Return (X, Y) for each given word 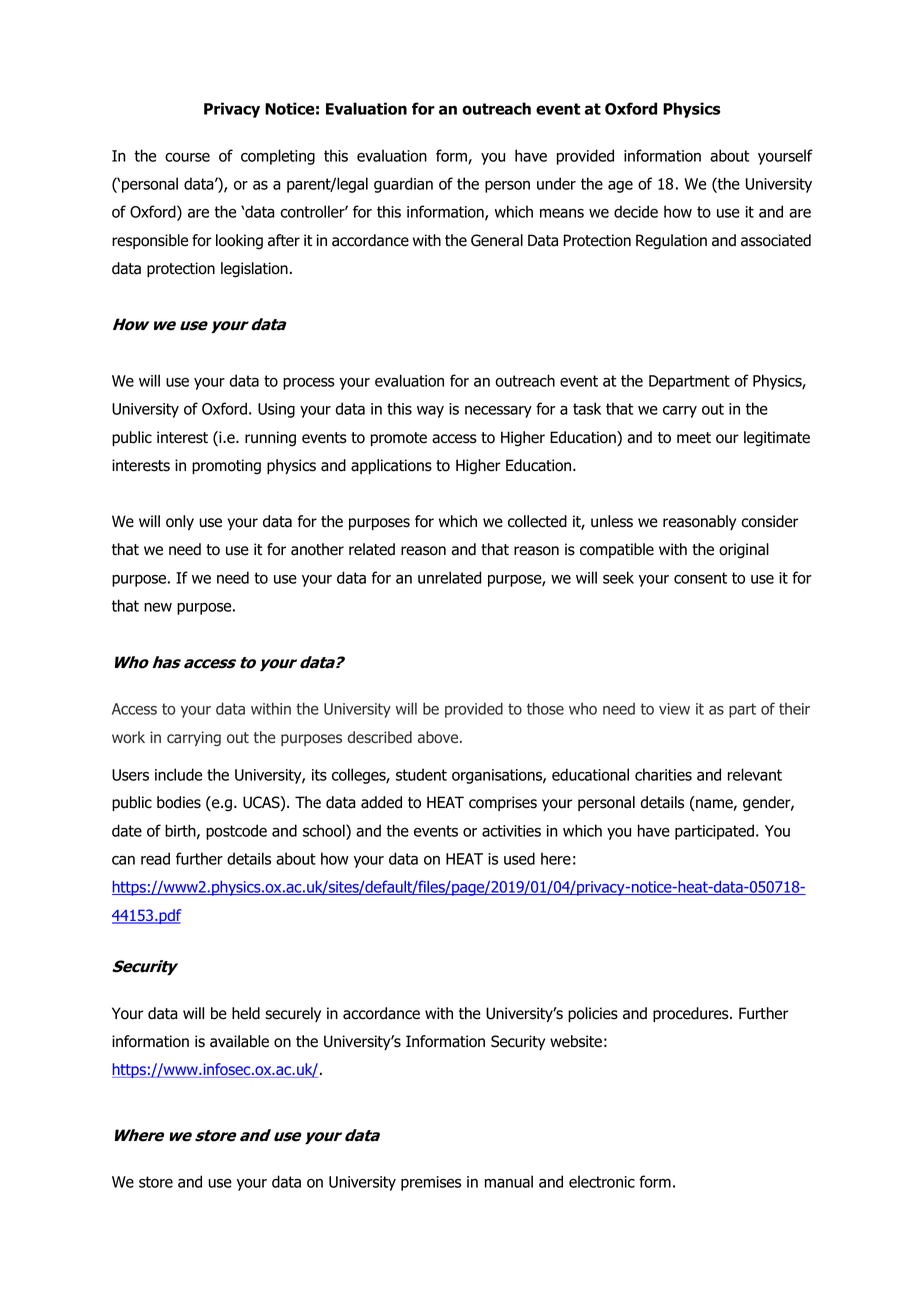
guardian (403, 185)
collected (537, 521)
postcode (236, 832)
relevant (755, 774)
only (180, 522)
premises (431, 1183)
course (187, 157)
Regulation (671, 242)
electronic (602, 1181)
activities (511, 831)
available (239, 1041)
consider (769, 521)
